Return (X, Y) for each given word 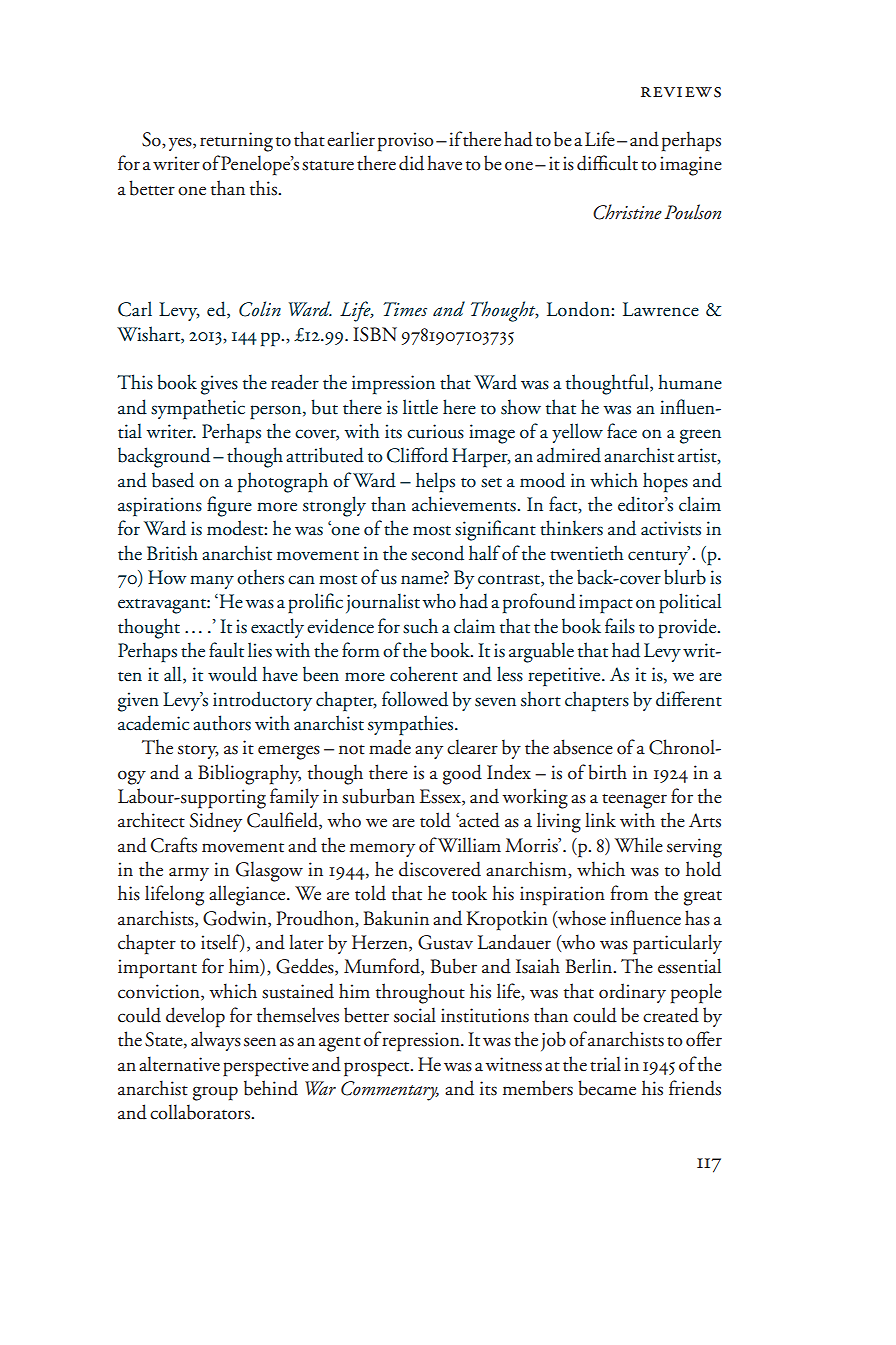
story (198, 752)
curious (435, 431)
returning (236, 142)
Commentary (390, 1091)
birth (607, 772)
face (622, 431)
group (215, 1093)
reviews (681, 92)
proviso (405, 142)
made (390, 747)
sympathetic (198, 409)
